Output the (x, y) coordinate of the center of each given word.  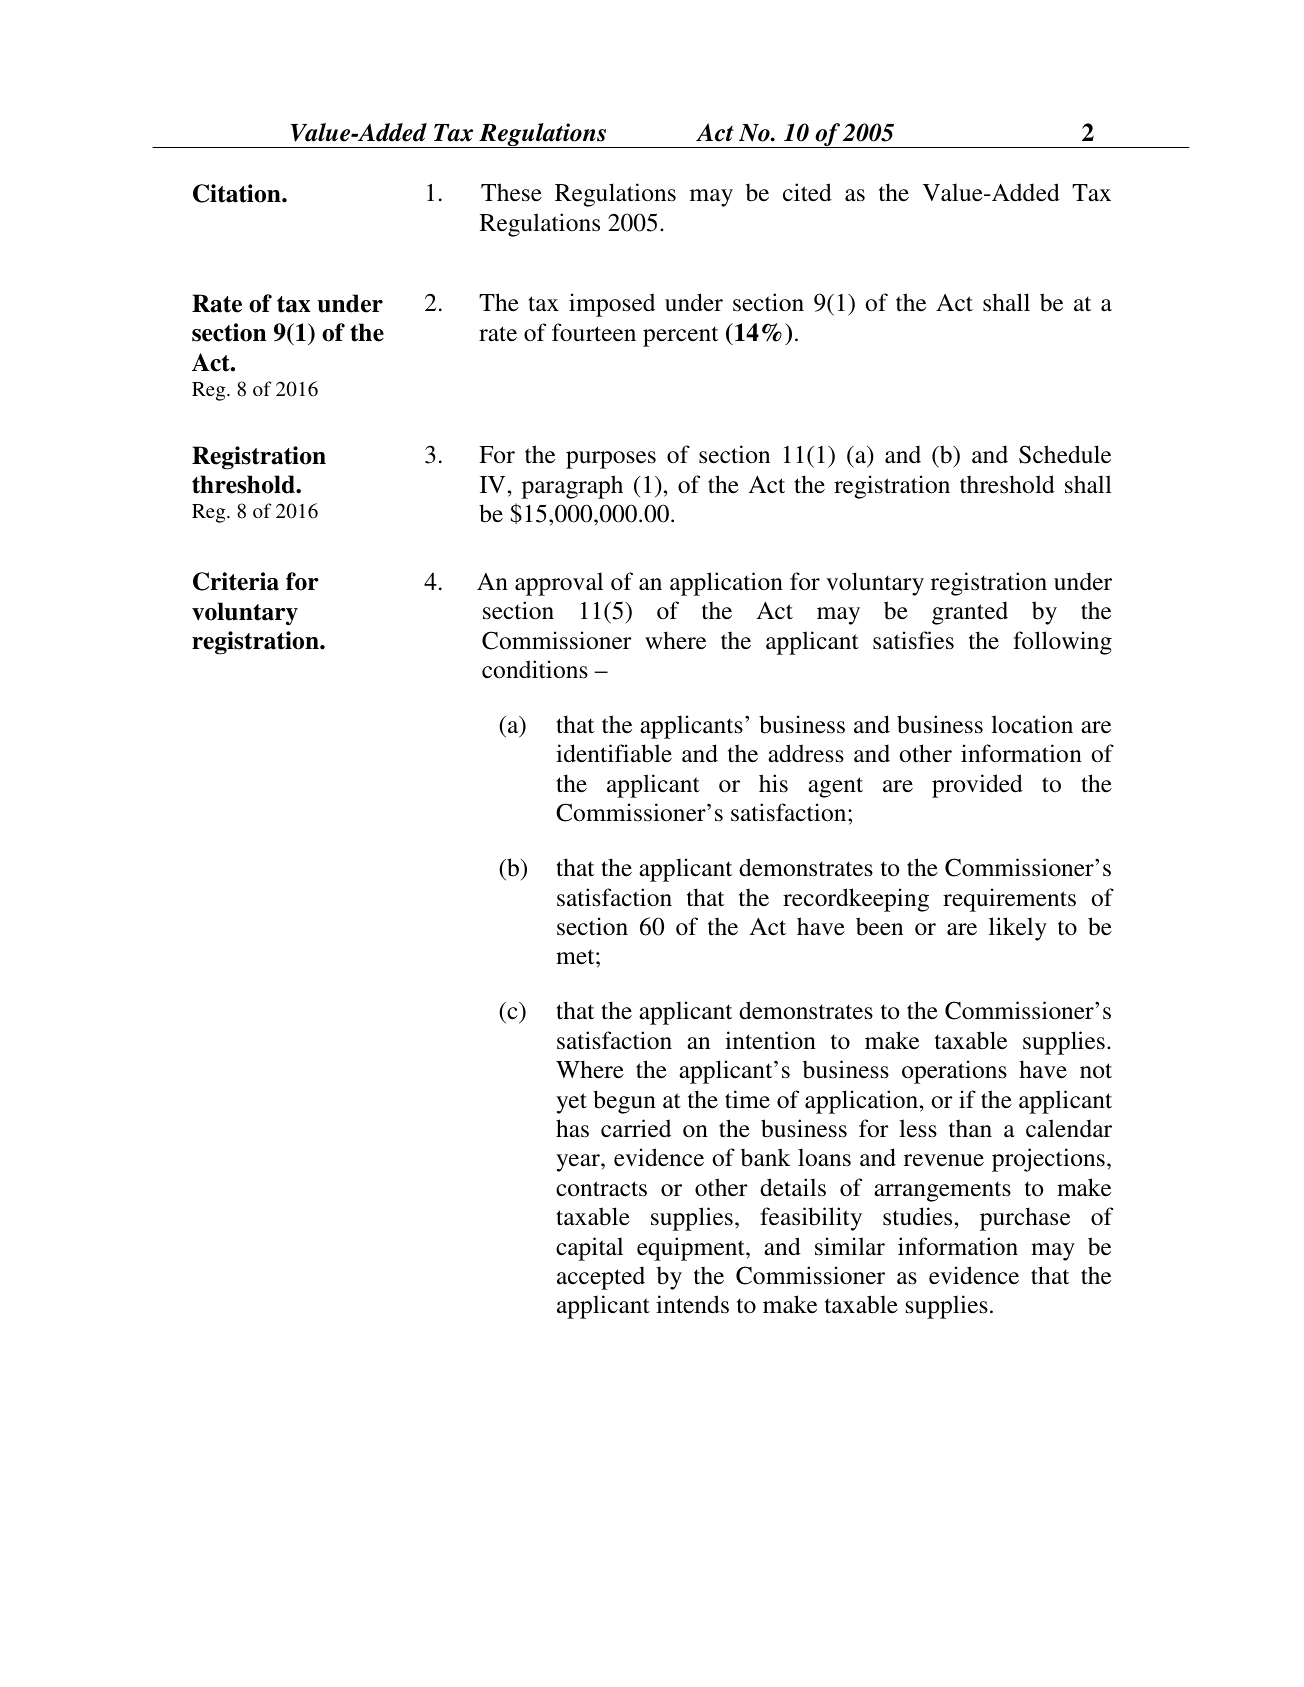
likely (1018, 929)
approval (559, 584)
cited (807, 192)
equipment (692, 1249)
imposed (612, 305)
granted (970, 613)
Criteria (236, 581)
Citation (238, 193)
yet (571, 1103)
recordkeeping (856, 900)
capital (589, 1249)
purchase (1025, 1219)
